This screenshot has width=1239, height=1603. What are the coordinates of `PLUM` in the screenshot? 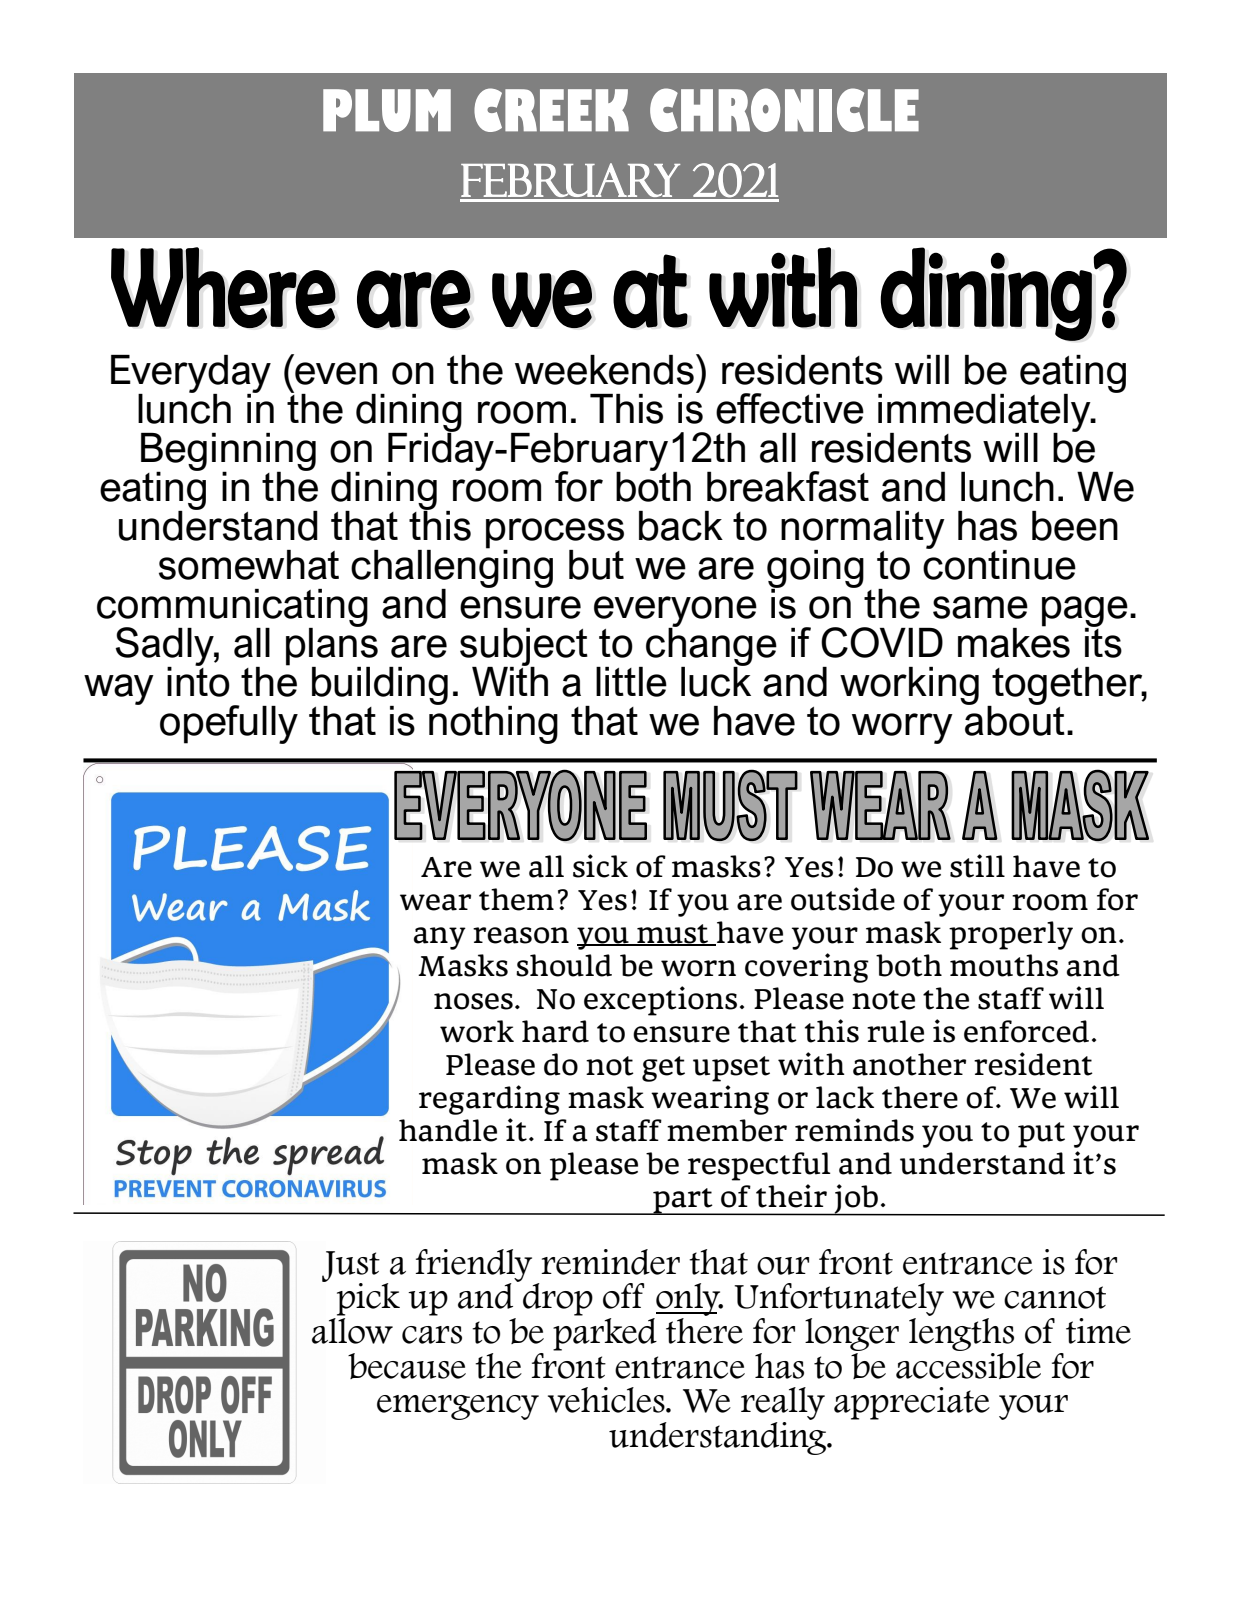 It's located at (387, 110).
